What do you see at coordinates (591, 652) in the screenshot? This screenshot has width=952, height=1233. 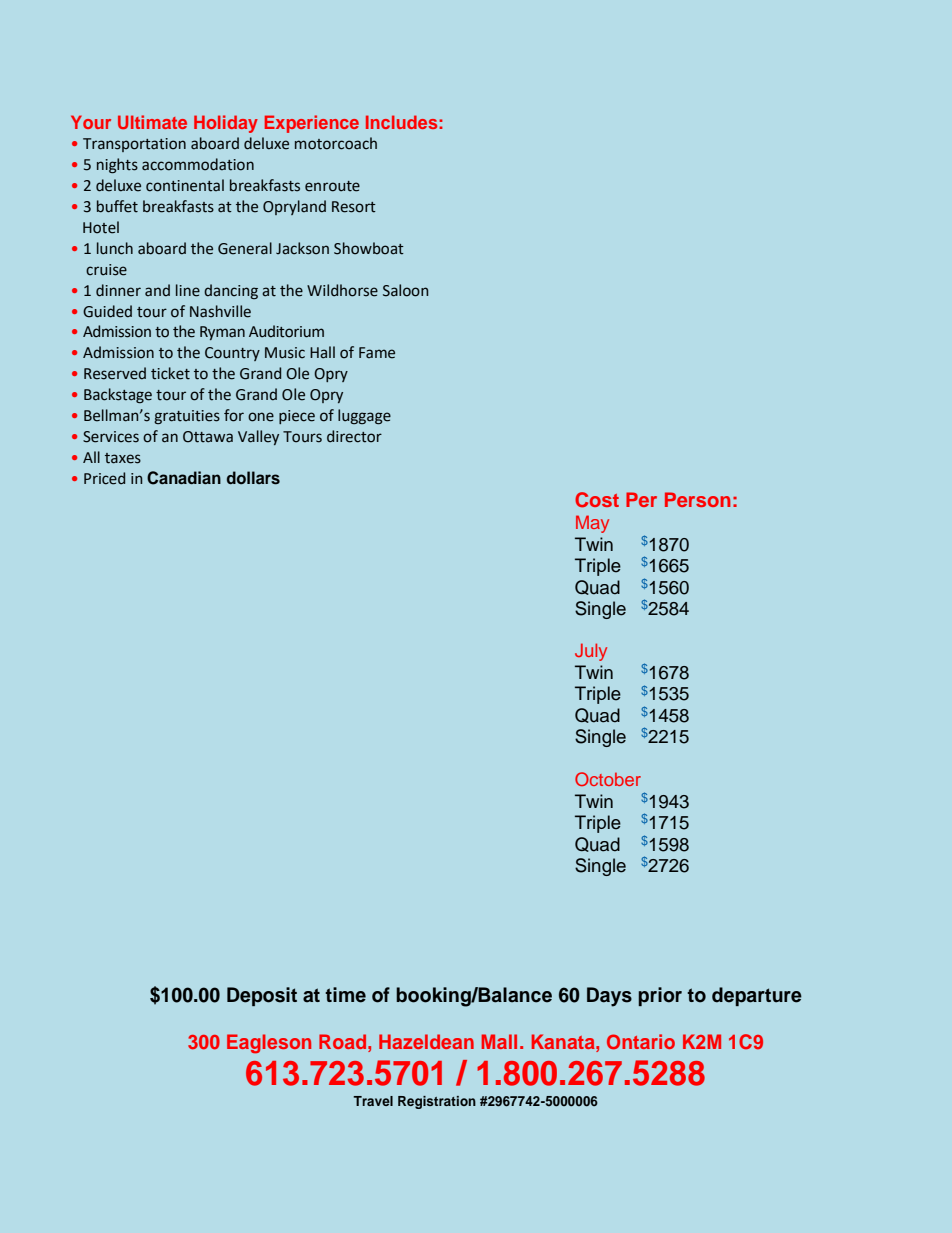 I see `July` at bounding box center [591, 652].
